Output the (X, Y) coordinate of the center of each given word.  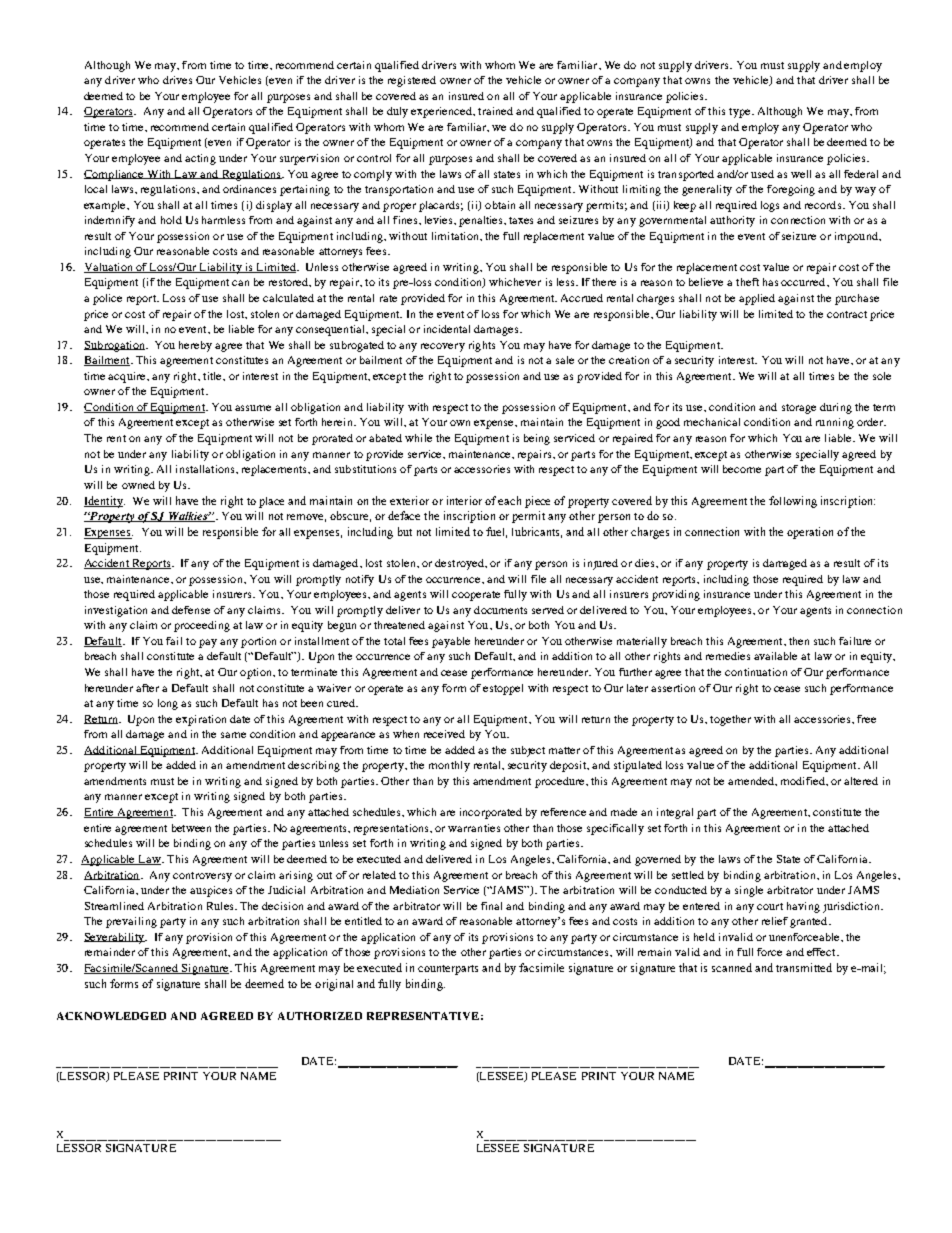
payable (451, 642)
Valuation (109, 268)
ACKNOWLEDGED (111, 1016)
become (742, 469)
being (537, 439)
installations (206, 469)
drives (177, 80)
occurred (804, 282)
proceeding (202, 626)
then (799, 641)
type (741, 113)
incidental (447, 329)
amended (752, 781)
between (191, 828)
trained (495, 111)
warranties (474, 828)
